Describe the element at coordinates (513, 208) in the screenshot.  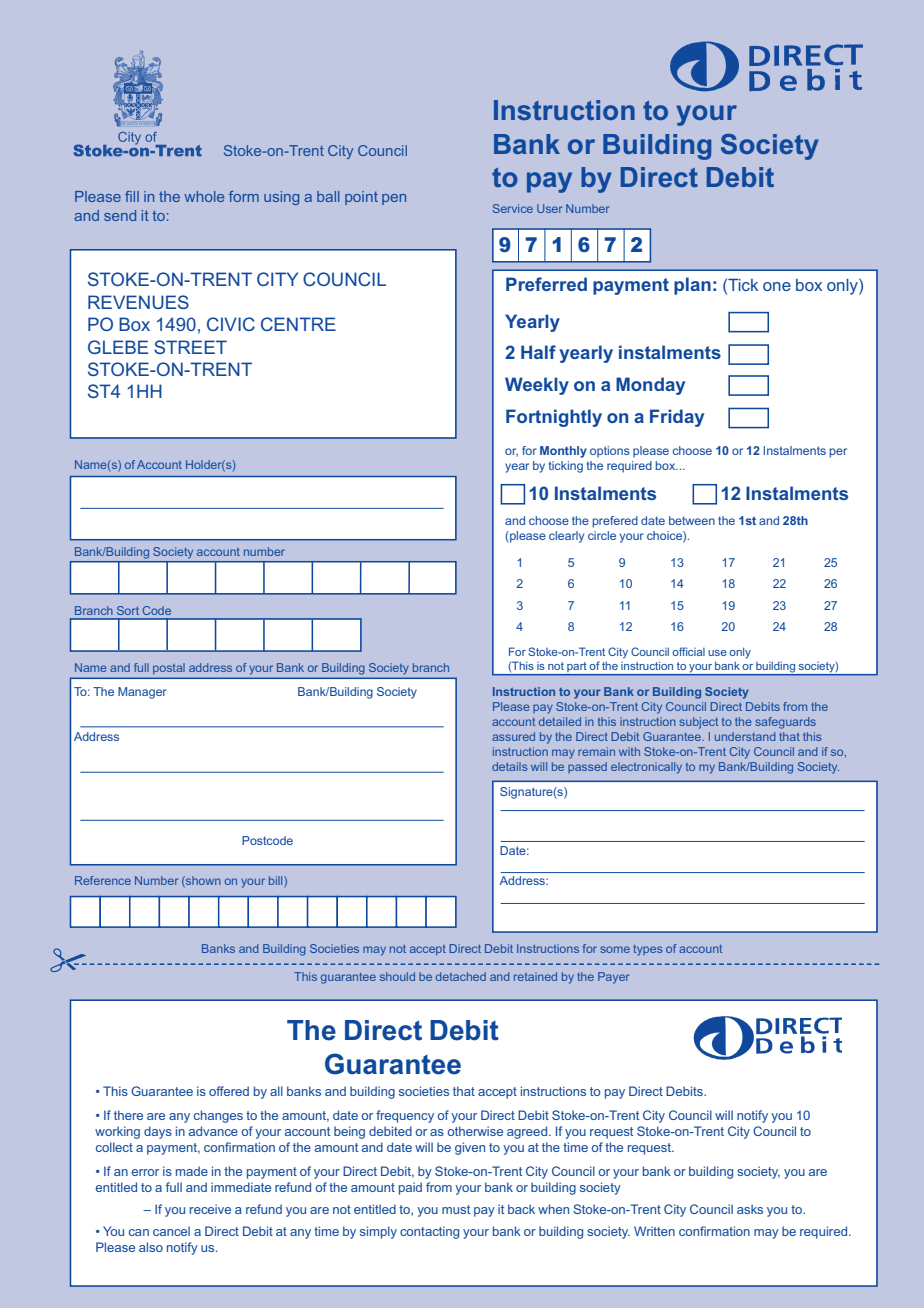
I see `Service` at that location.
